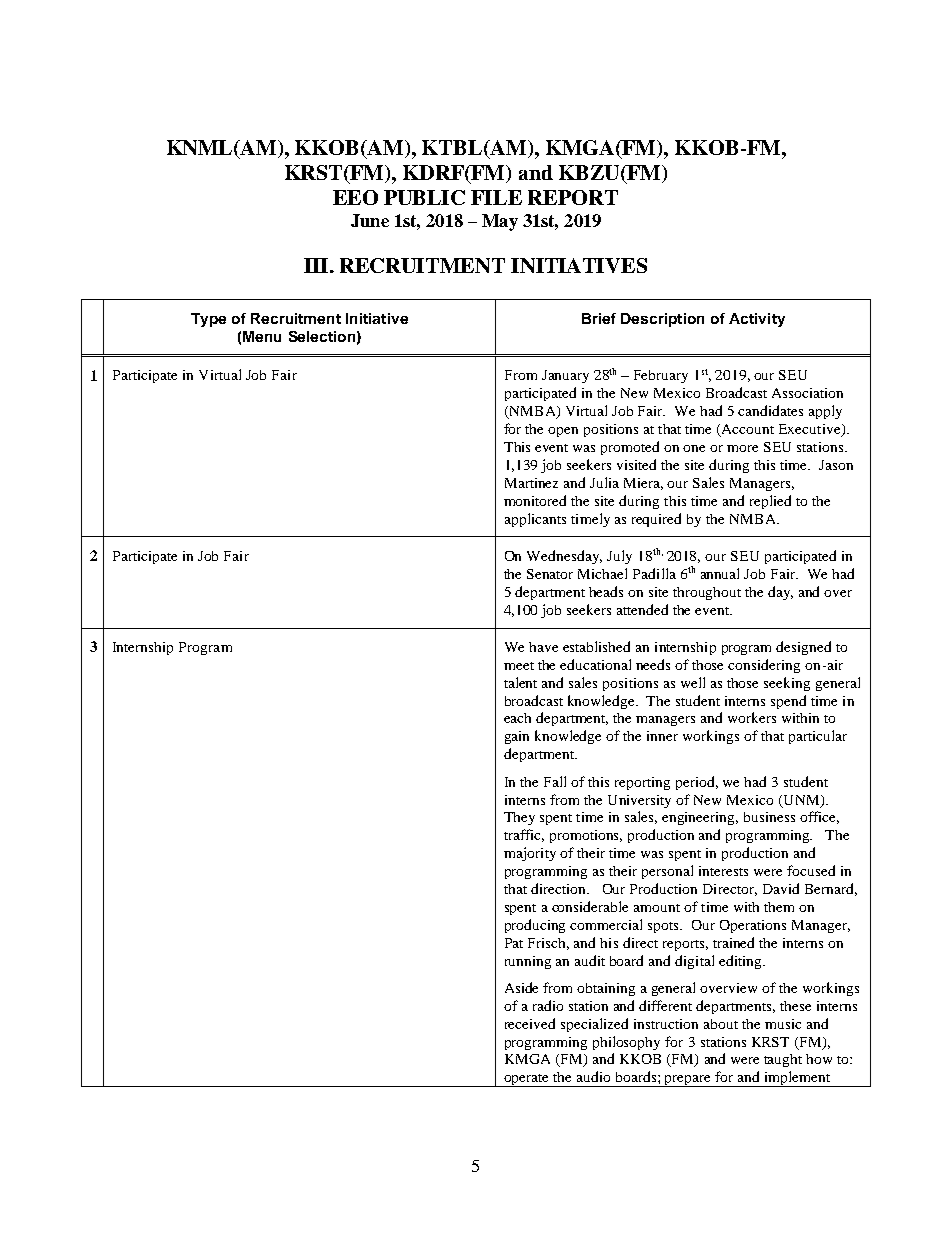  What do you see at coordinates (535, 500) in the screenshot?
I see `monitored` at bounding box center [535, 500].
